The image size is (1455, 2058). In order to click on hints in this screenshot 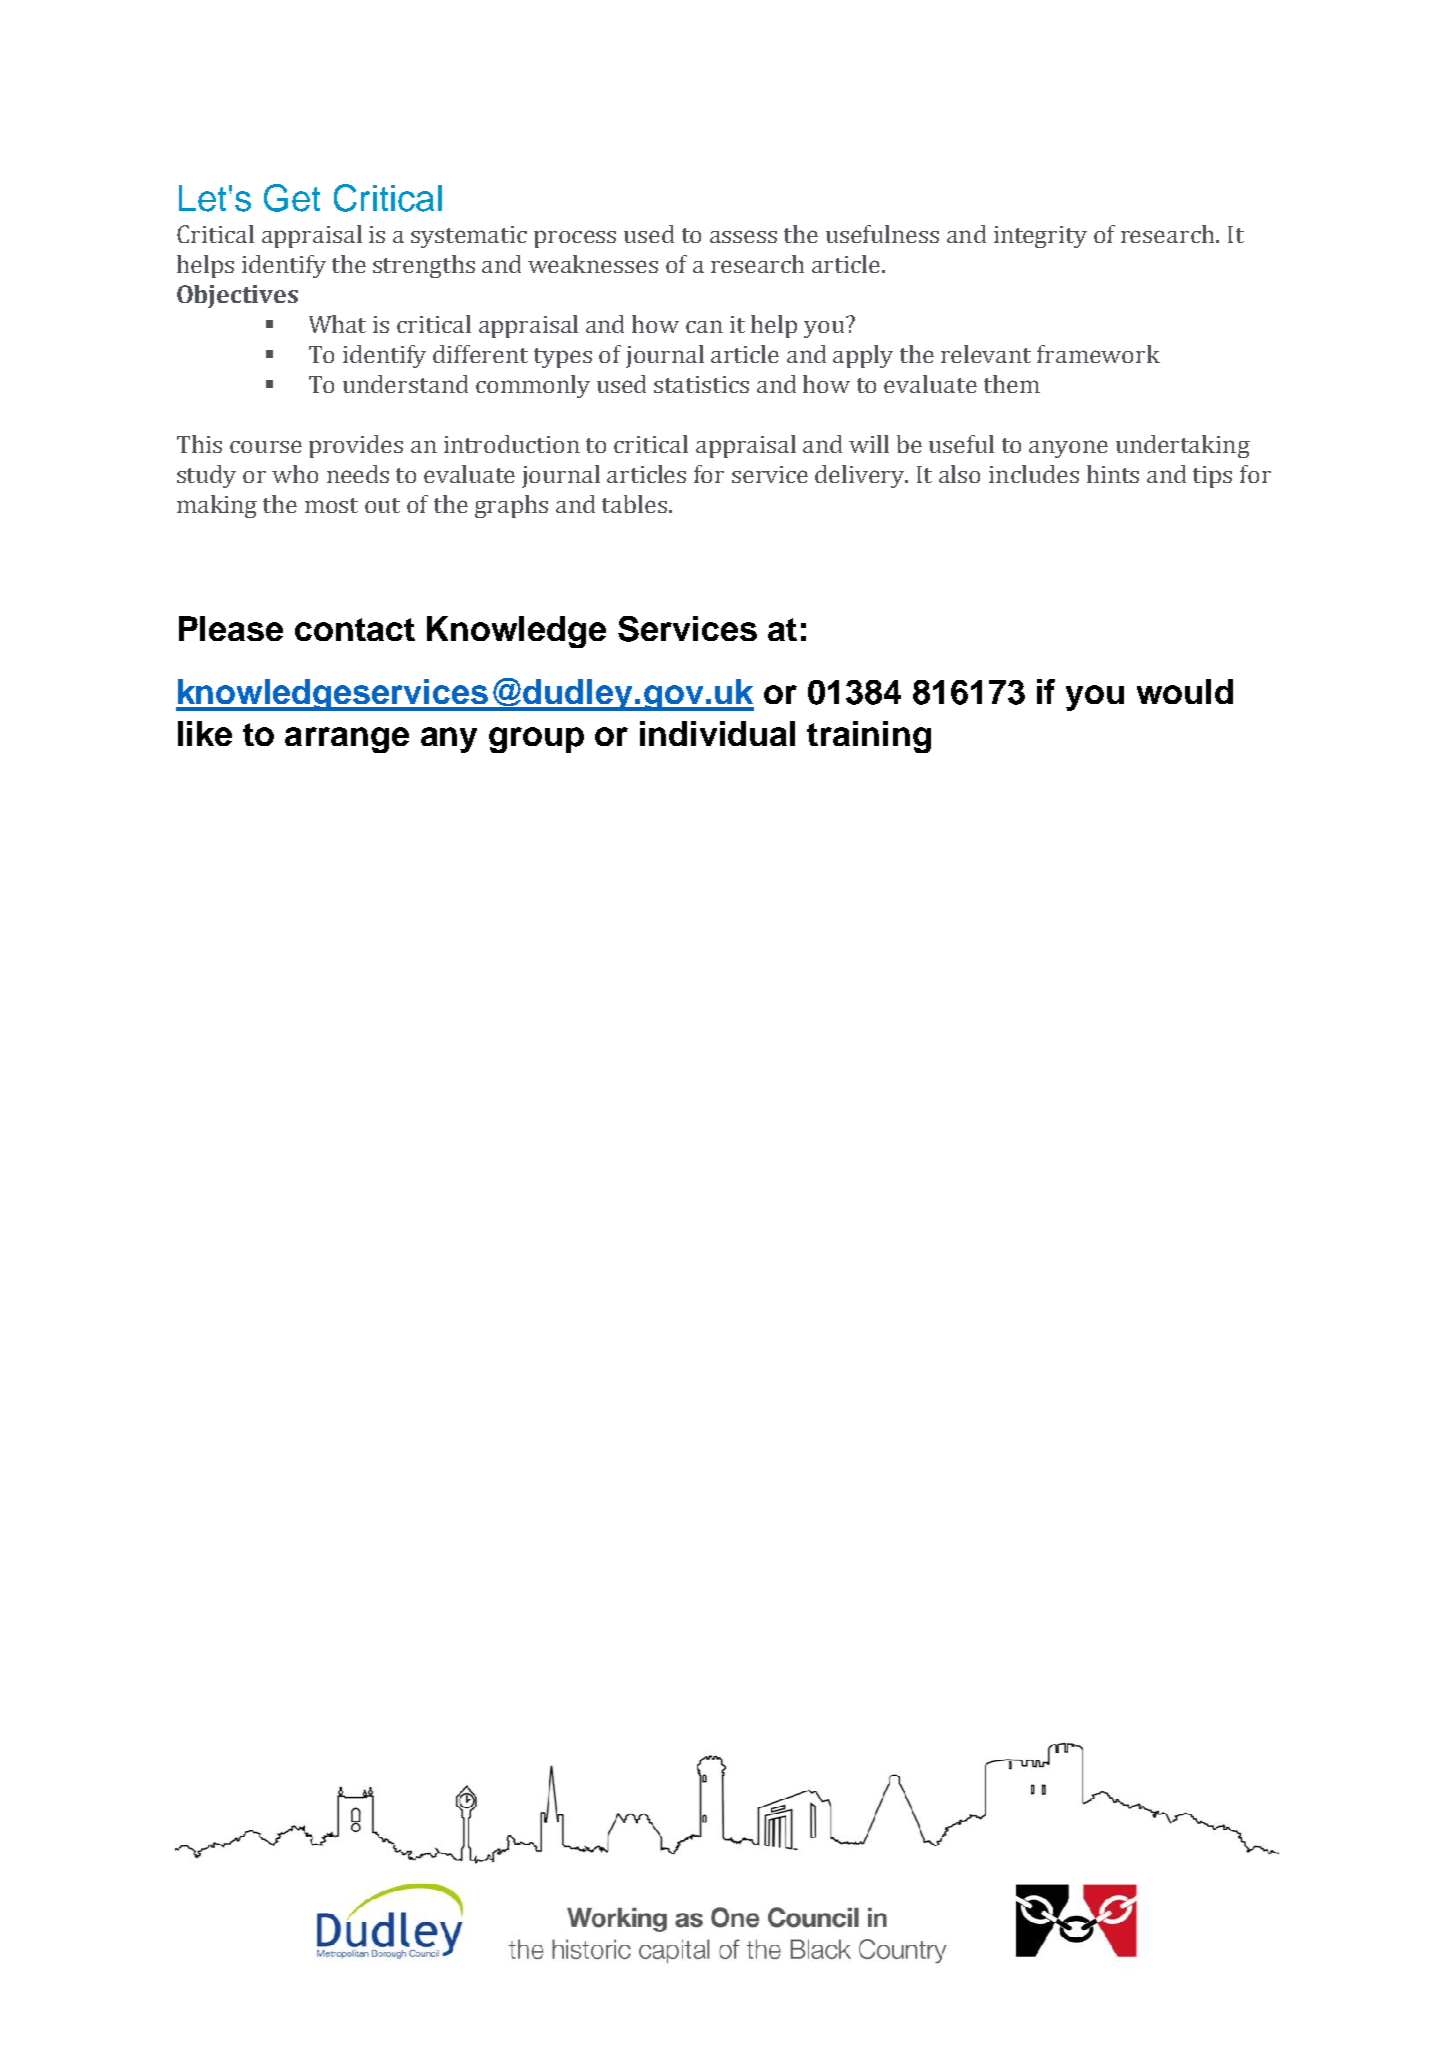, I will do `click(1113, 474)`.
